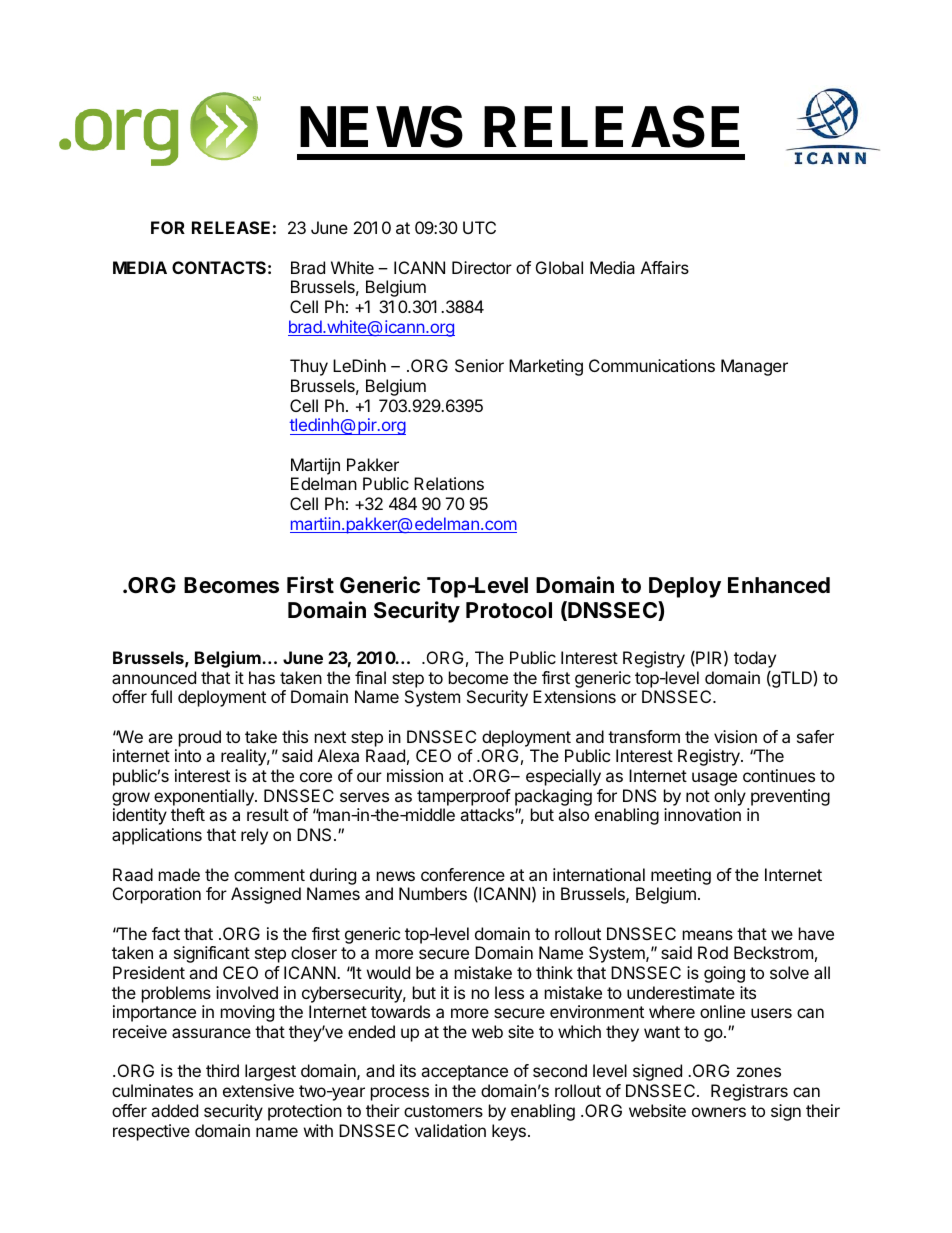 Image resolution: width=952 pixels, height=1233 pixels. I want to click on customers, so click(443, 1111).
